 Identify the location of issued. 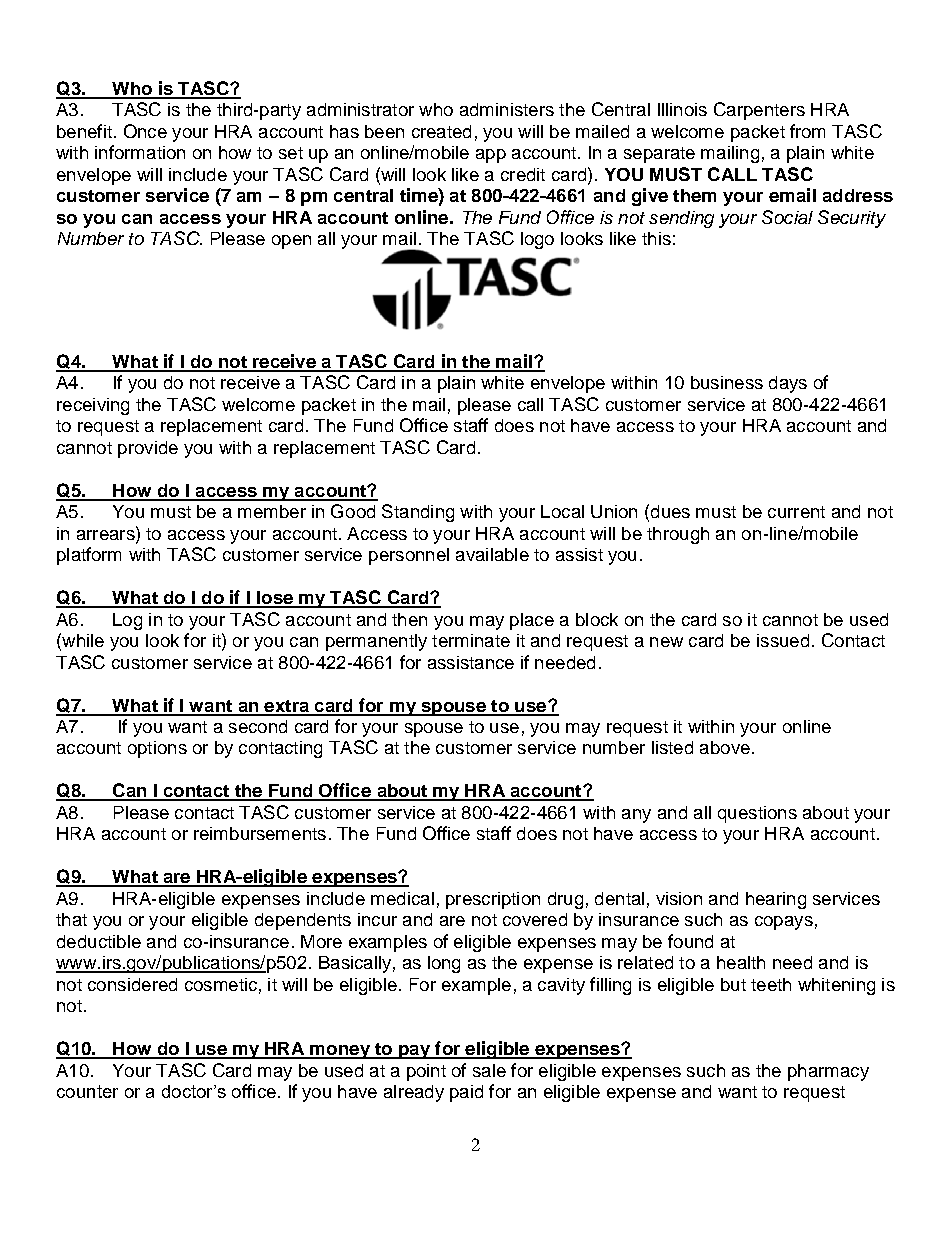
(783, 640).
